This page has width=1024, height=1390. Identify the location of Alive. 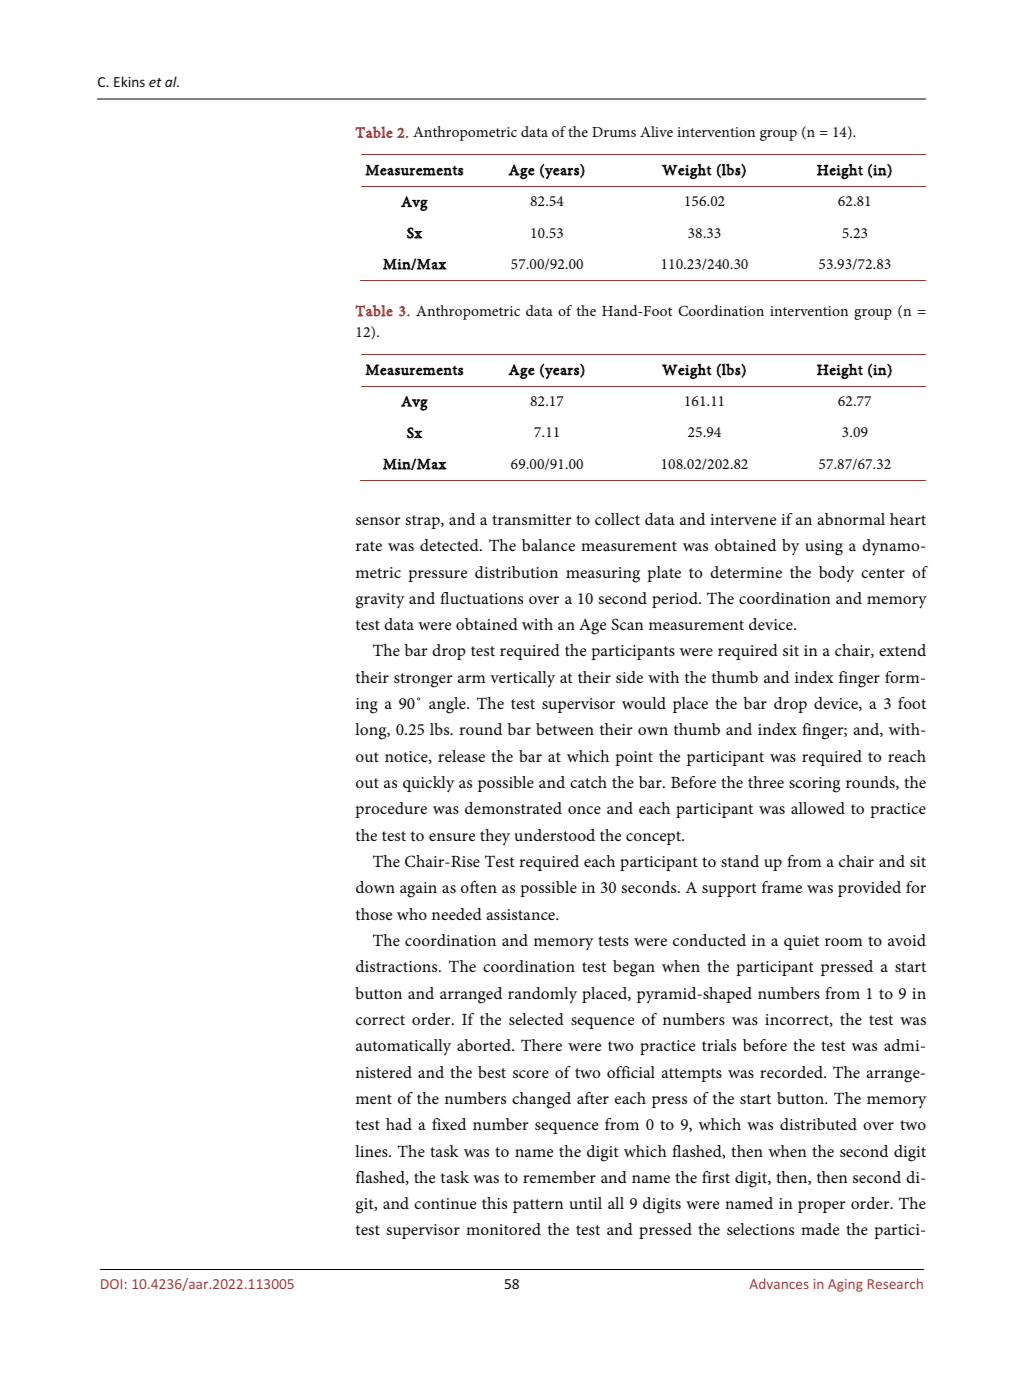
(656, 131).
